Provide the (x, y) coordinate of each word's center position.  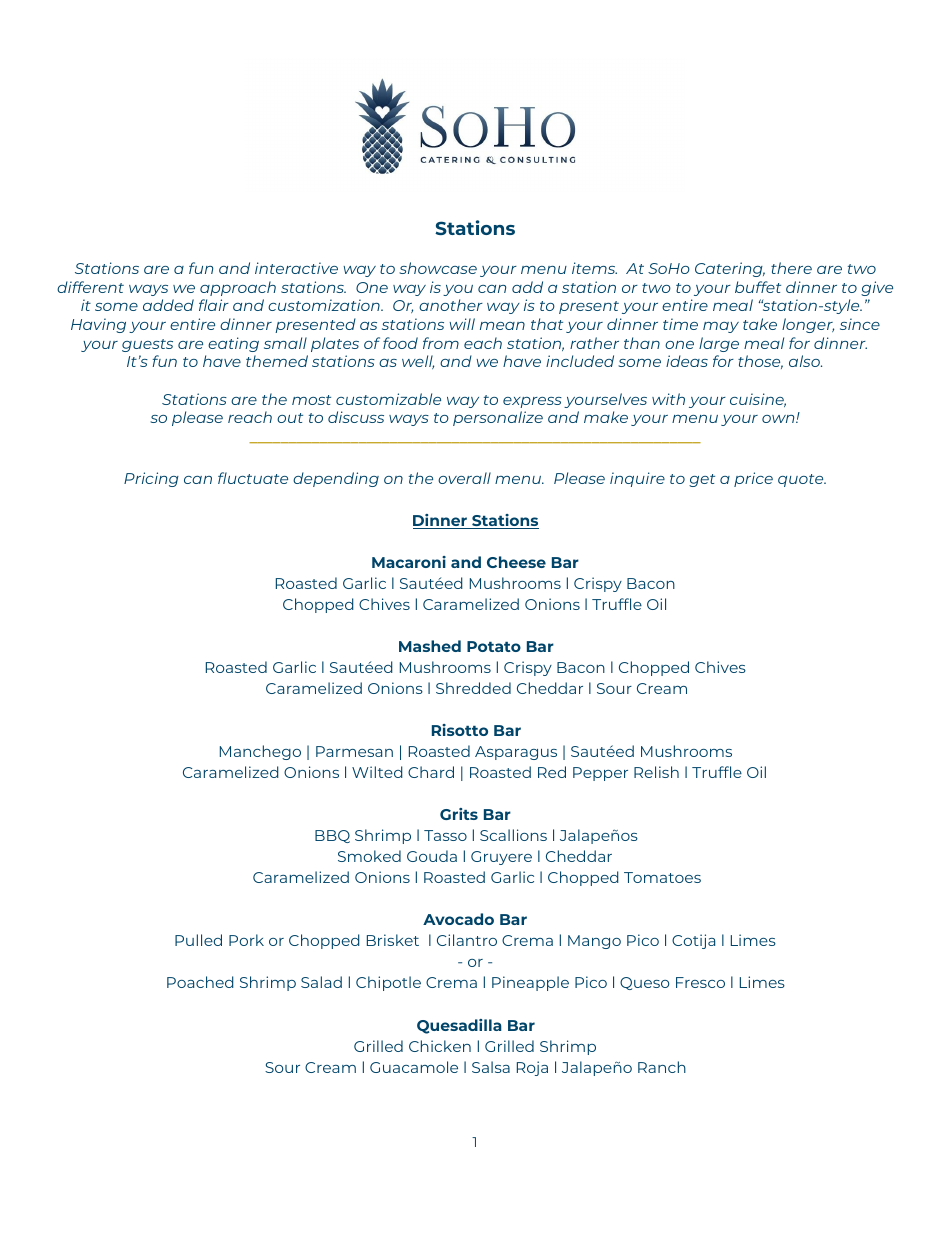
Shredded (473, 688)
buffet (758, 287)
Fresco (700, 982)
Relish (656, 772)
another (451, 305)
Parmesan (354, 751)
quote (802, 480)
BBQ (332, 836)
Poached (200, 982)
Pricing (151, 479)
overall (464, 478)
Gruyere (501, 858)
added (168, 305)
